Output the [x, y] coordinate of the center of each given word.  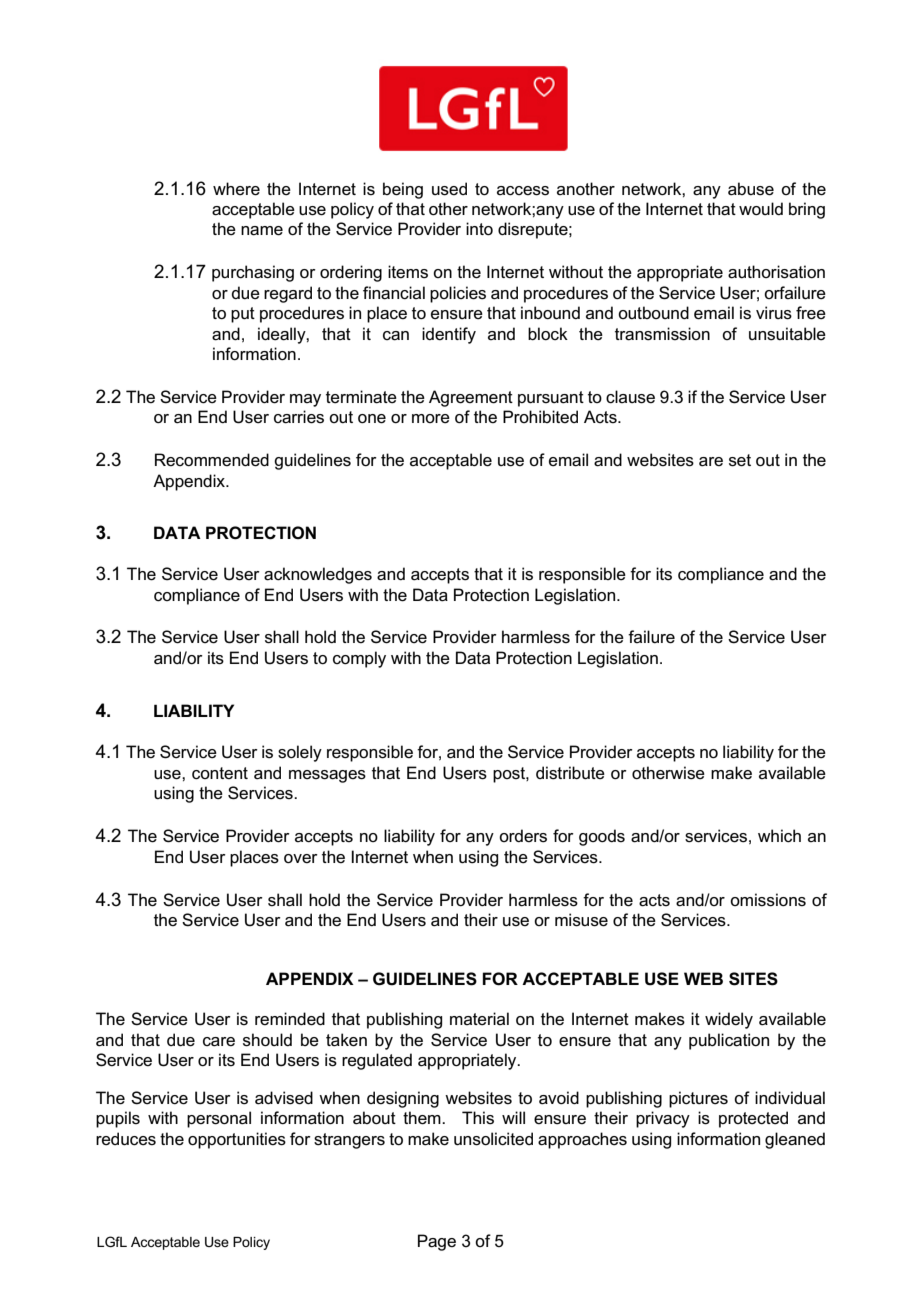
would [761, 208]
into [479, 228]
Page [437, 1242]
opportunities [237, 1140]
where [236, 189]
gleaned [795, 1140]
